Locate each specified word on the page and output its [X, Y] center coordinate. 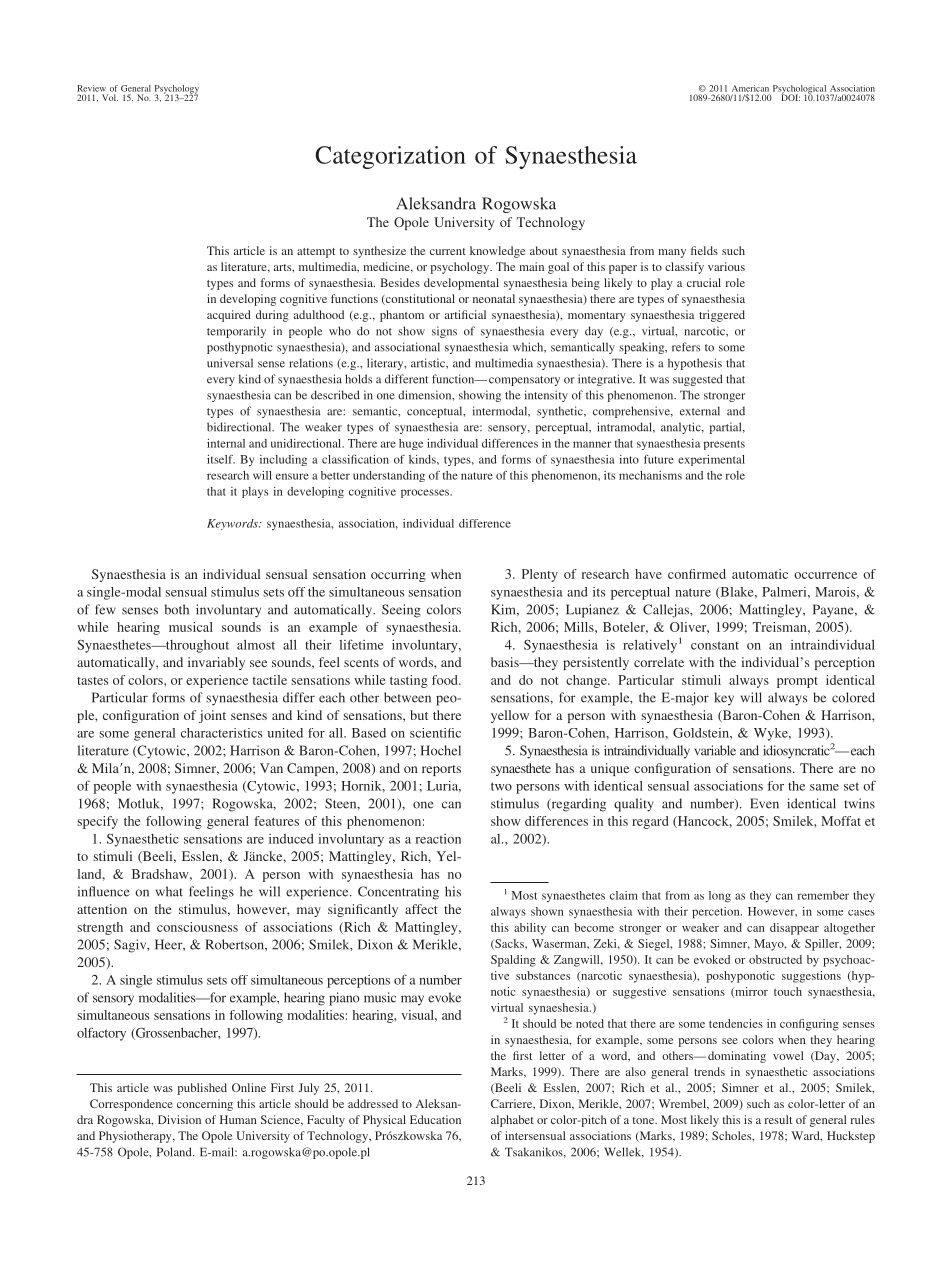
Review [91, 88]
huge [411, 444]
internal [226, 443]
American [750, 88]
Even [764, 803]
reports [441, 770]
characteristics [221, 733]
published [202, 1089]
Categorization [390, 157]
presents [724, 445]
